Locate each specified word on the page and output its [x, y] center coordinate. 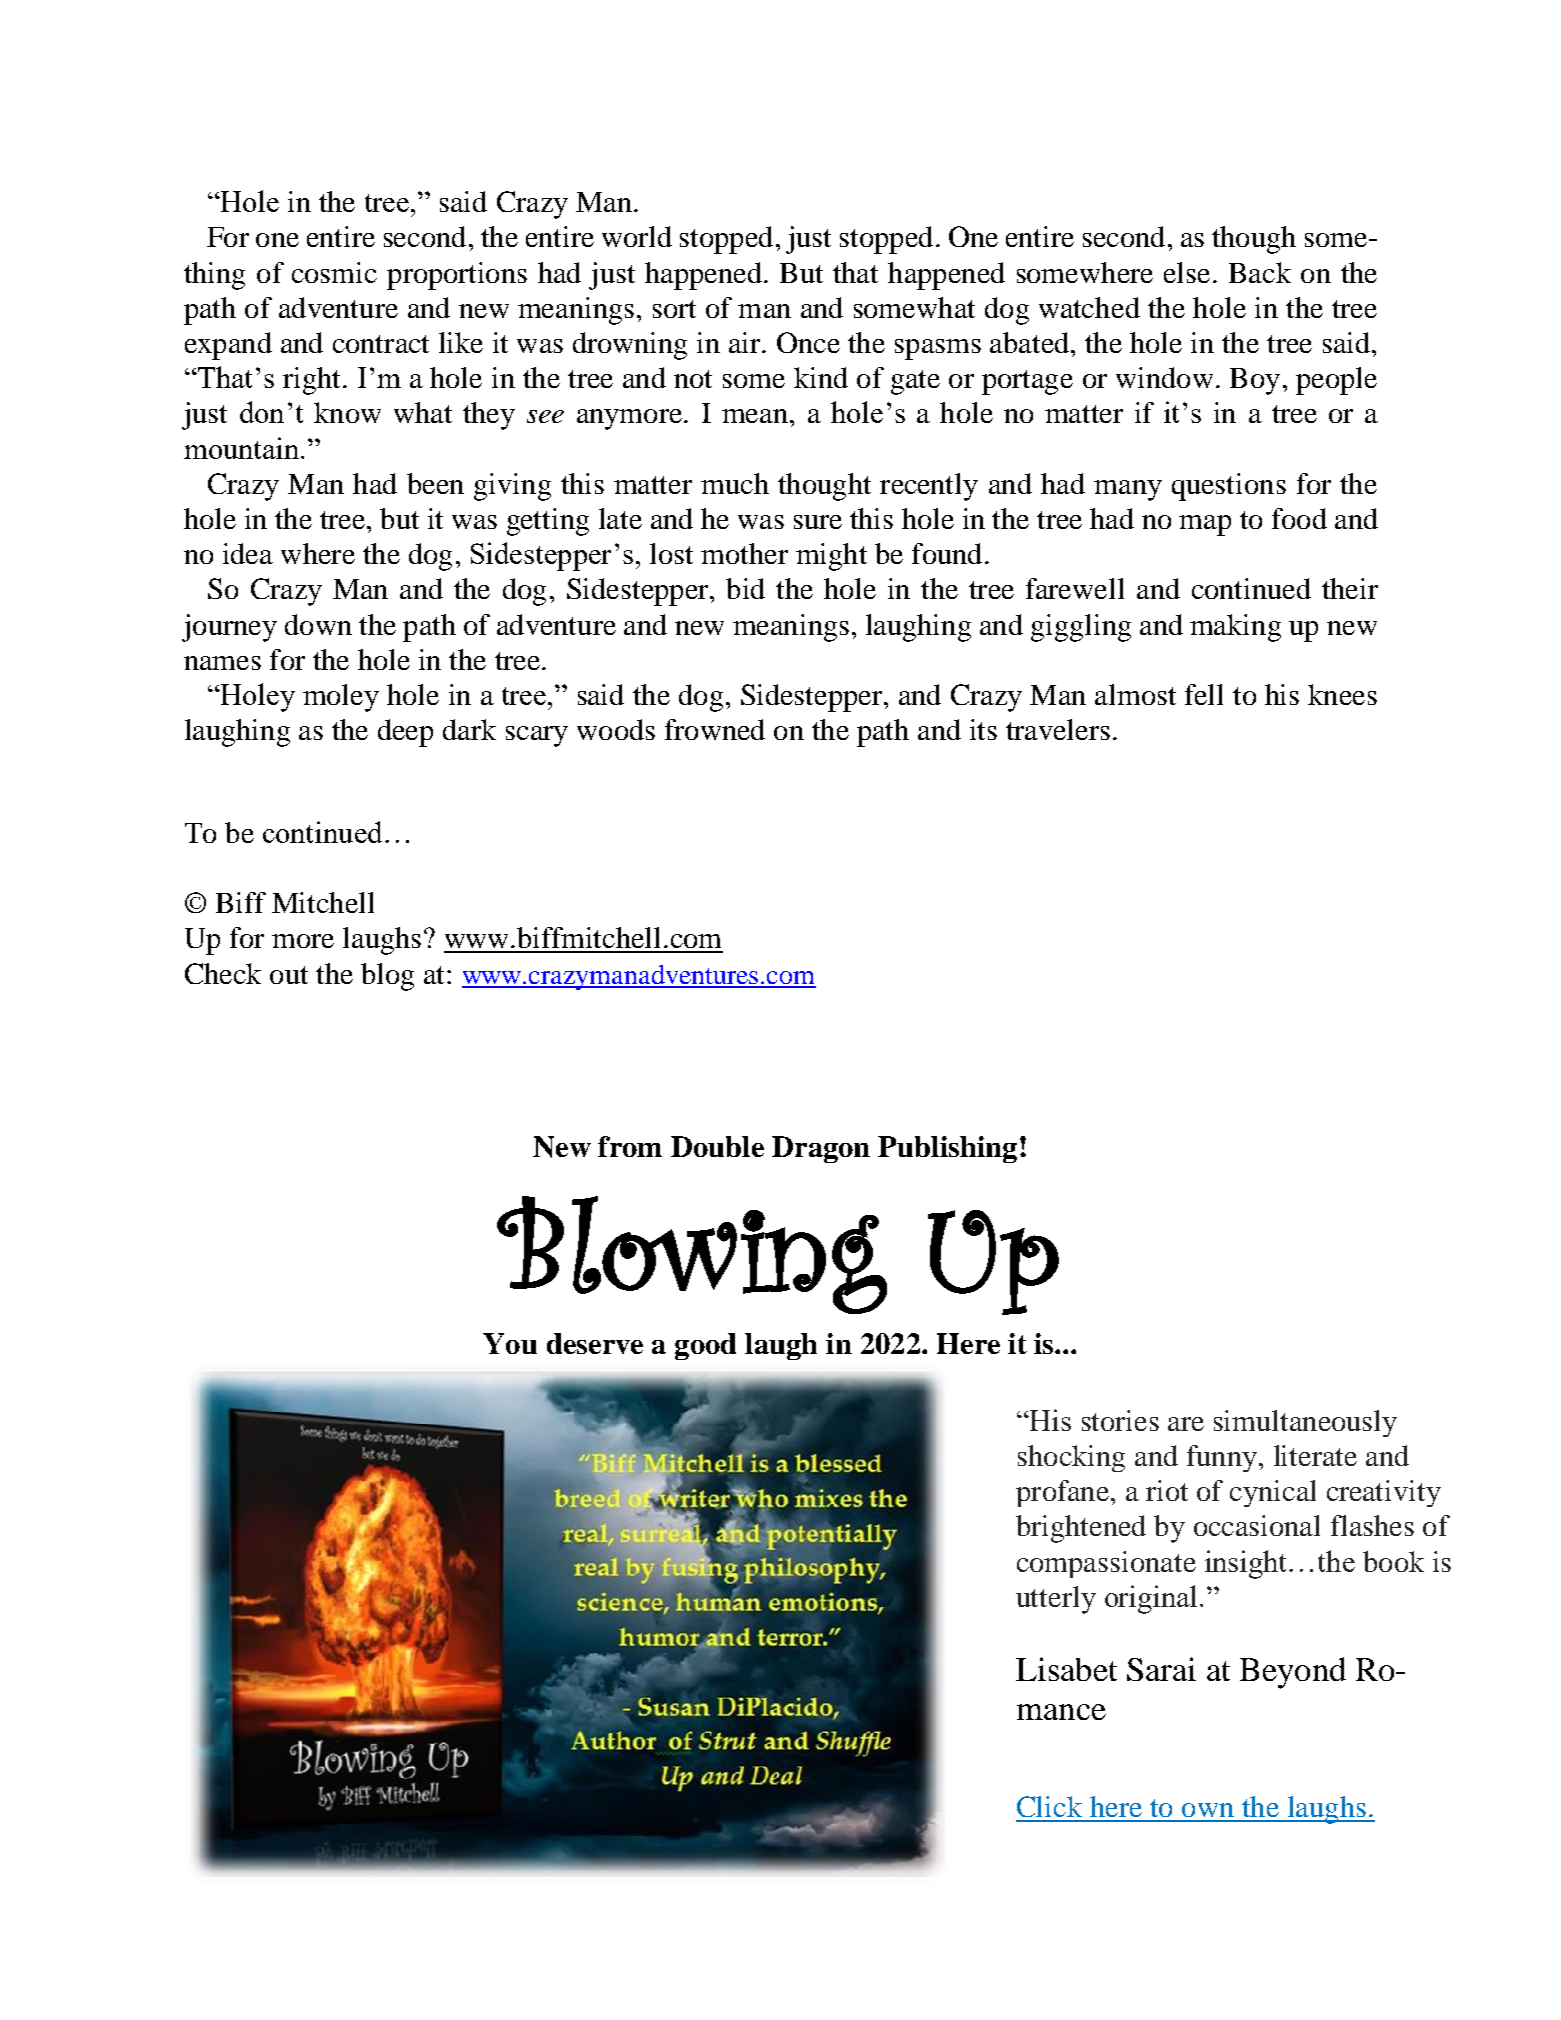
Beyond [1293, 1673]
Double [717, 1146]
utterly [1056, 1600]
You [510, 1343]
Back [1260, 272]
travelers [1058, 729]
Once [808, 342]
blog [387, 977]
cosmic [334, 272]
